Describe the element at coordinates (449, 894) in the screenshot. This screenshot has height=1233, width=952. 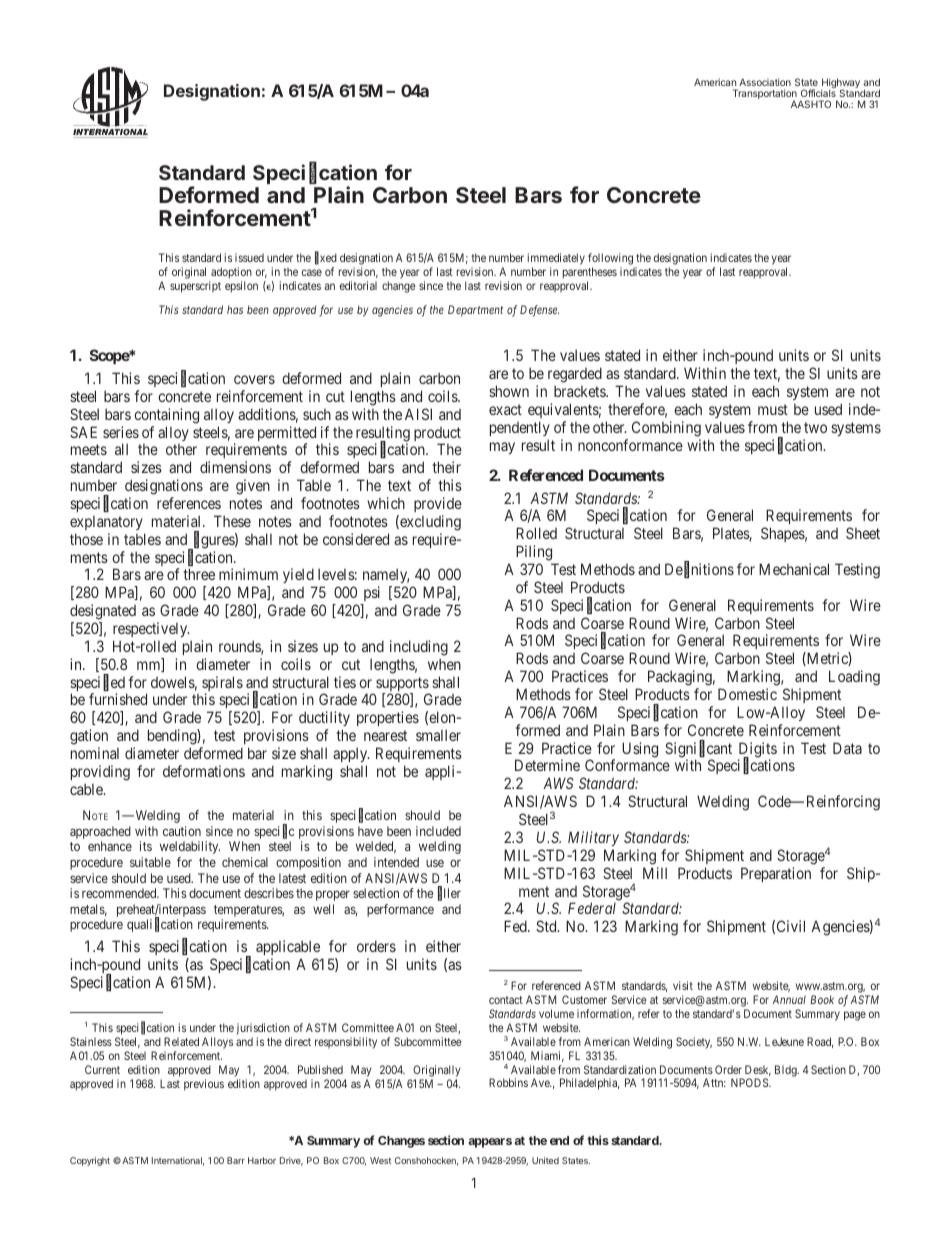
I see `filler` at that location.
